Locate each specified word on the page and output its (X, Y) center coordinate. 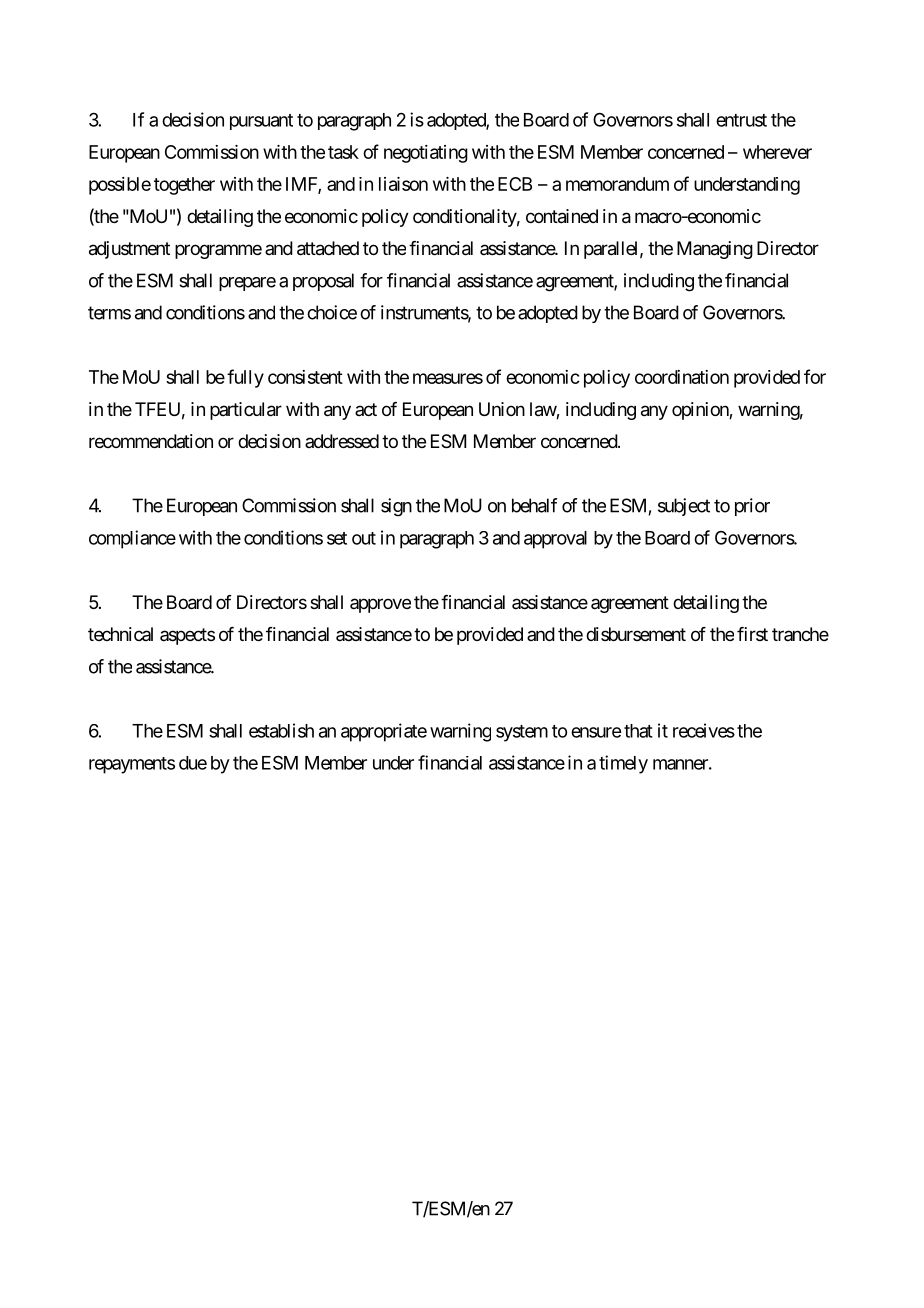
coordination (682, 377)
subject (684, 507)
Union (502, 409)
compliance (132, 539)
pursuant (261, 122)
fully (245, 378)
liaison (403, 184)
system (522, 733)
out (364, 538)
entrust (741, 120)
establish (281, 730)
